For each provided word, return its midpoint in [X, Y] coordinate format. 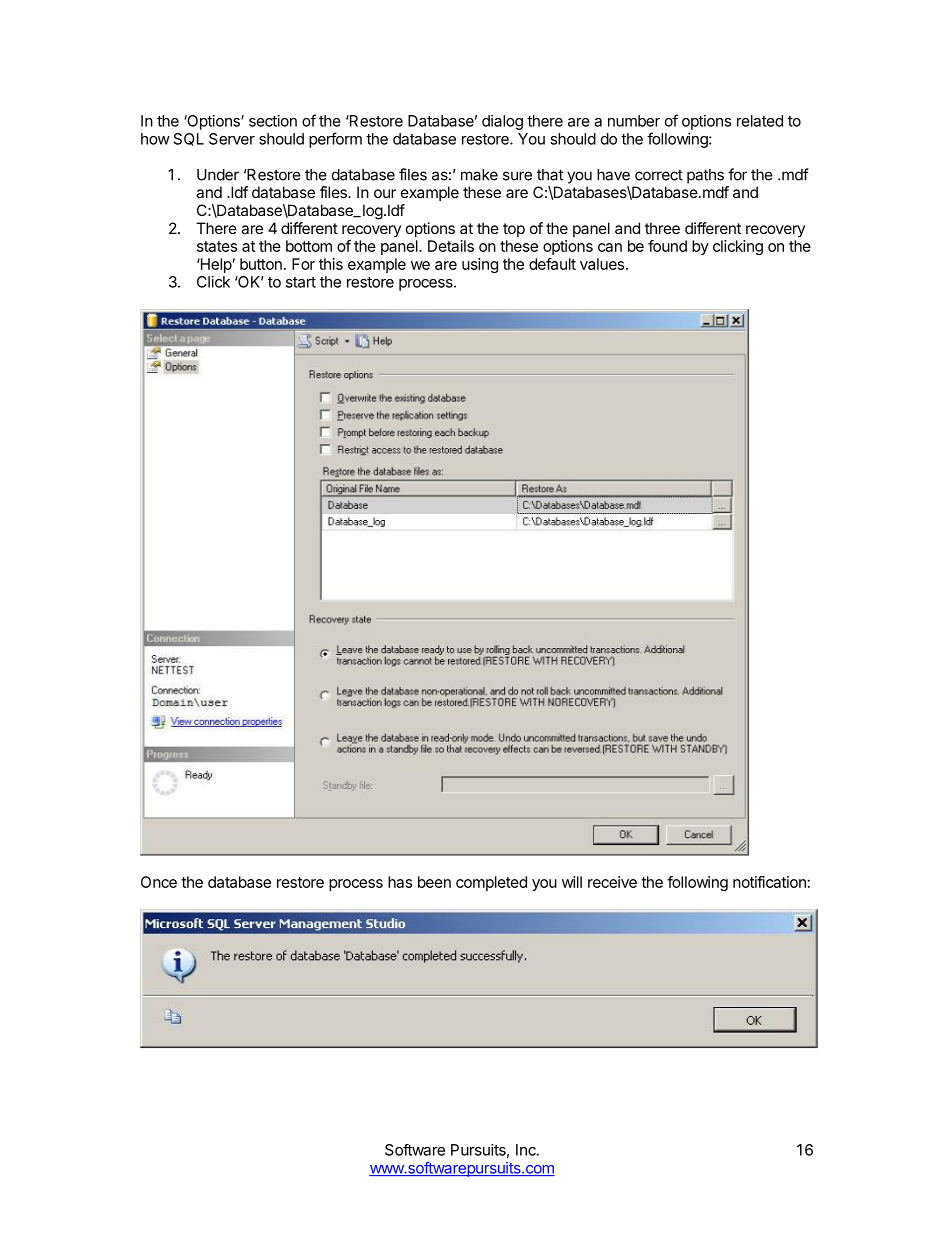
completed [491, 883]
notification [769, 882]
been [434, 882]
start [301, 282]
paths [705, 176]
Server [232, 139]
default [552, 264]
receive [612, 882]
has [400, 882]
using [480, 265]
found [667, 246]
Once [159, 882]
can [610, 247]
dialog [502, 122]
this [331, 264]
